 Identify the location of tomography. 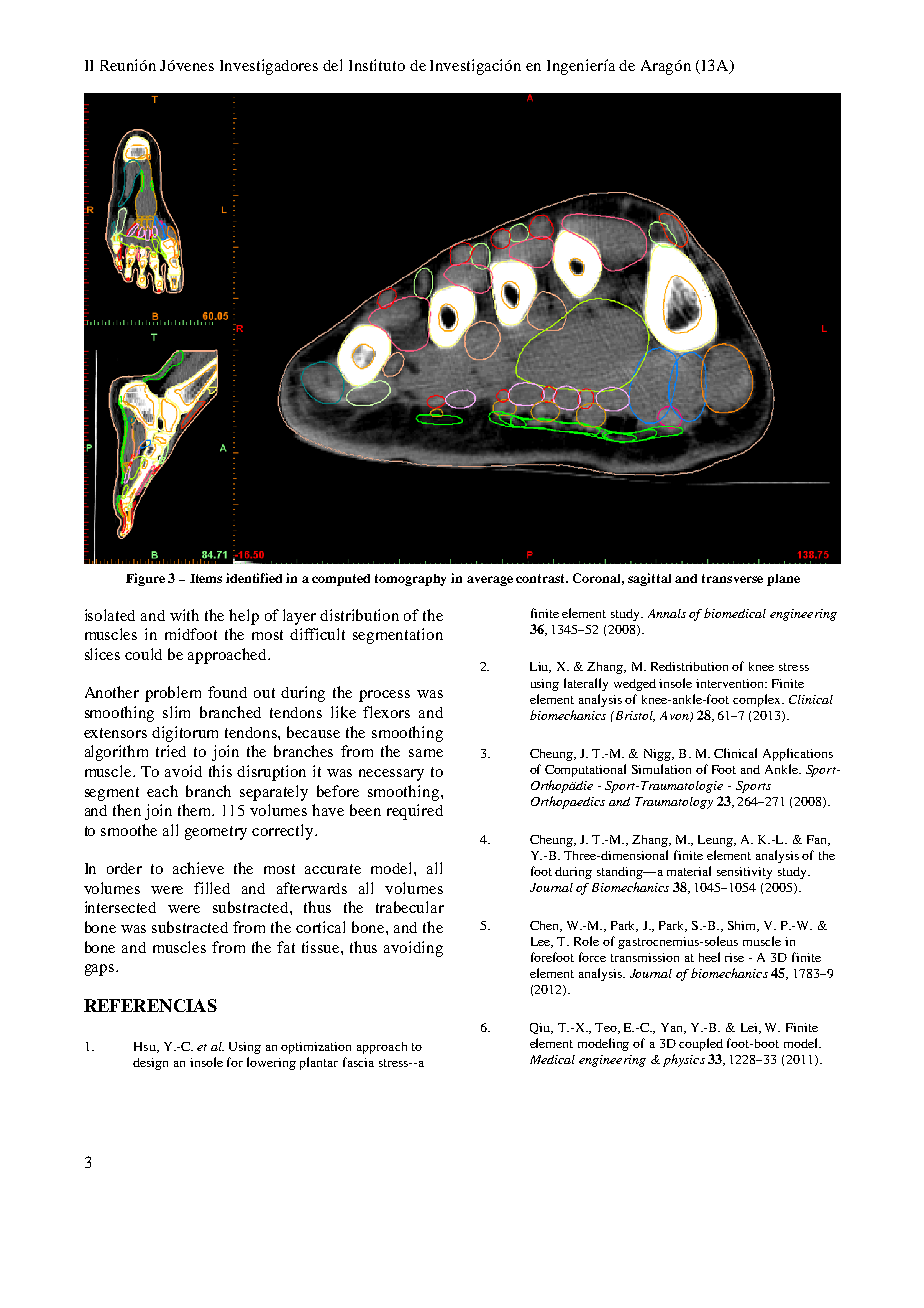
(410, 580).
